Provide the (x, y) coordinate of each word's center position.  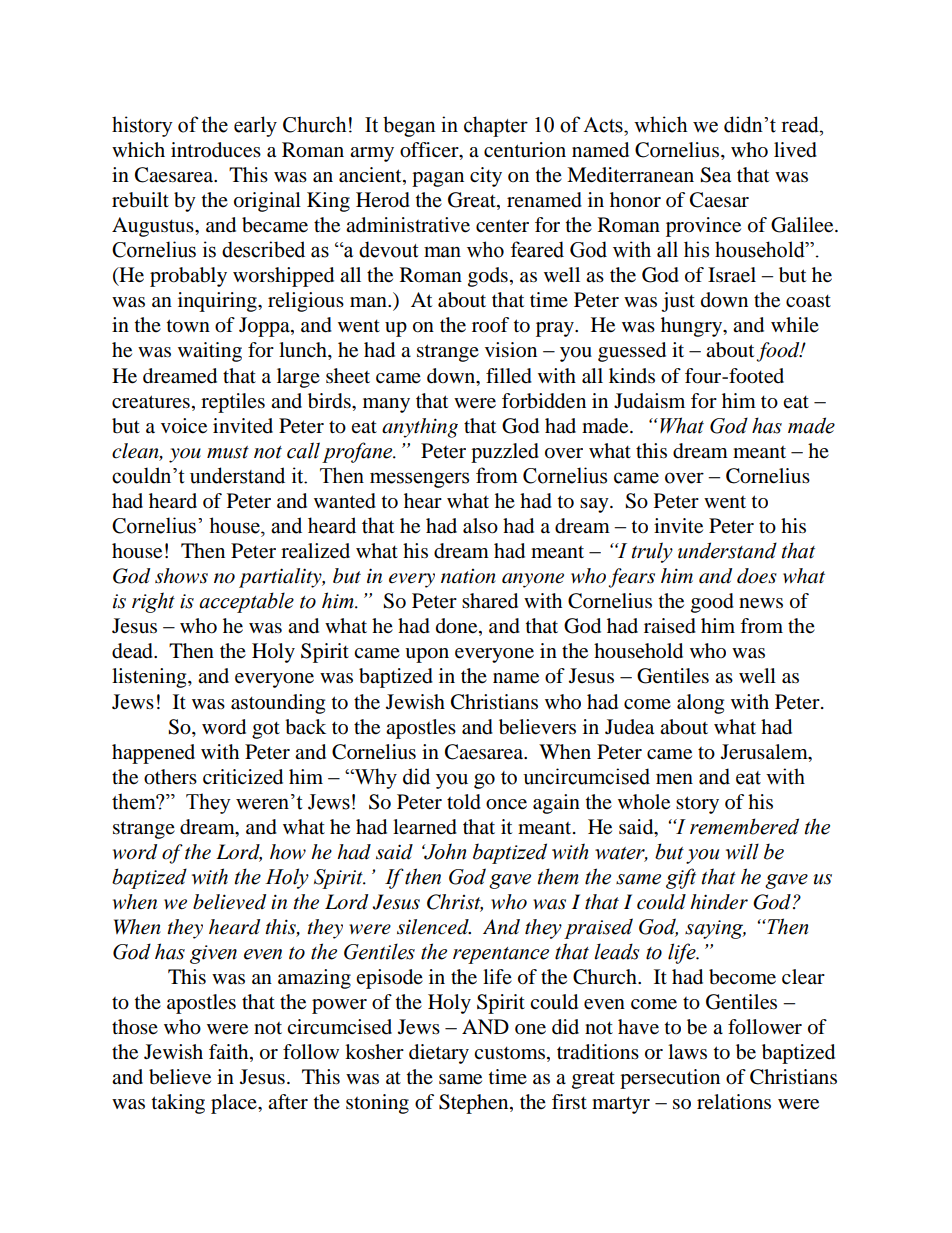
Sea (715, 175)
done (458, 627)
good (712, 603)
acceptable (246, 602)
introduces (216, 150)
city (486, 177)
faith (230, 1053)
